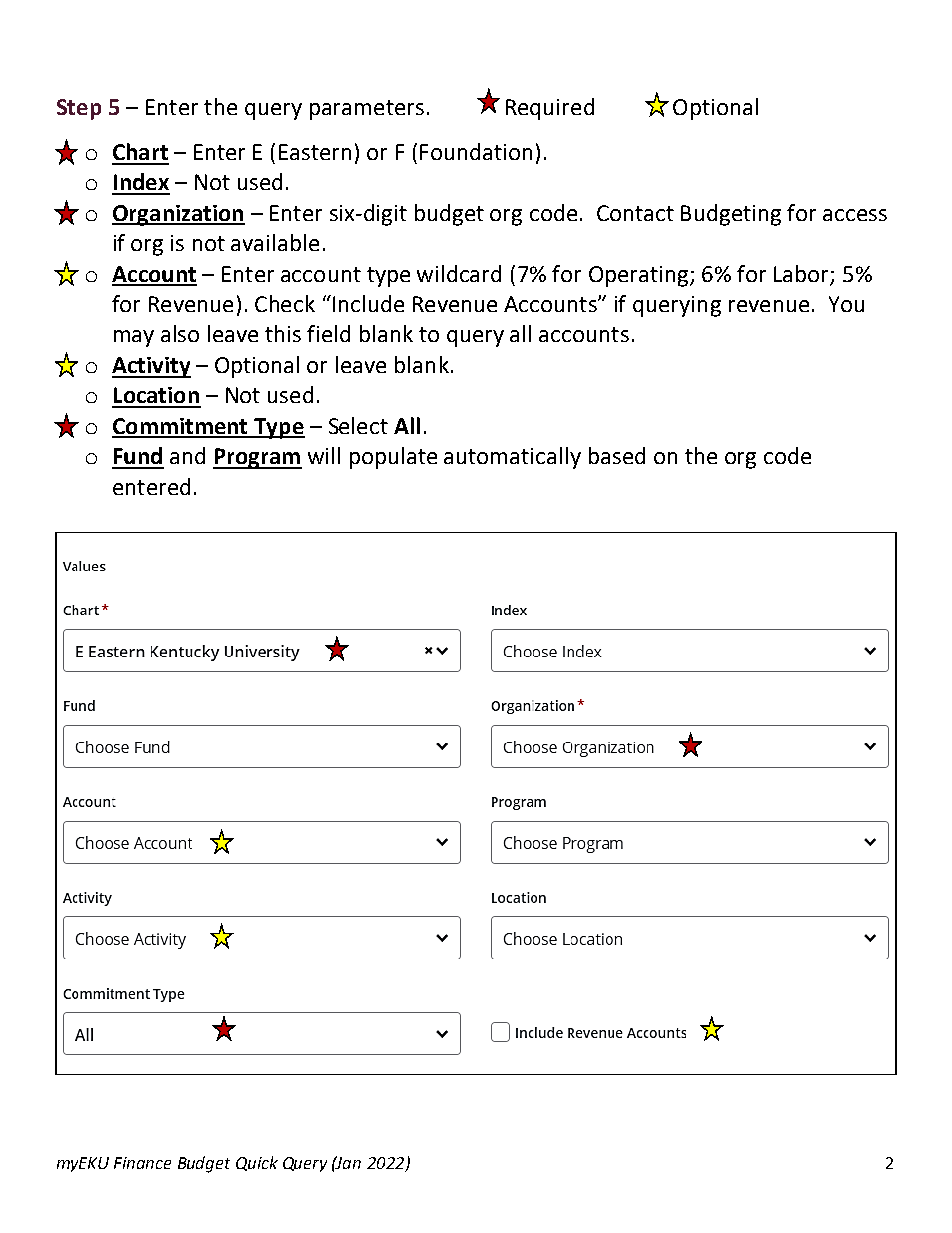 This screenshot has height=1233, width=952. What do you see at coordinates (257, 1163) in the screenshot?
I see `Quick` at bounding box center [257, 1163].
